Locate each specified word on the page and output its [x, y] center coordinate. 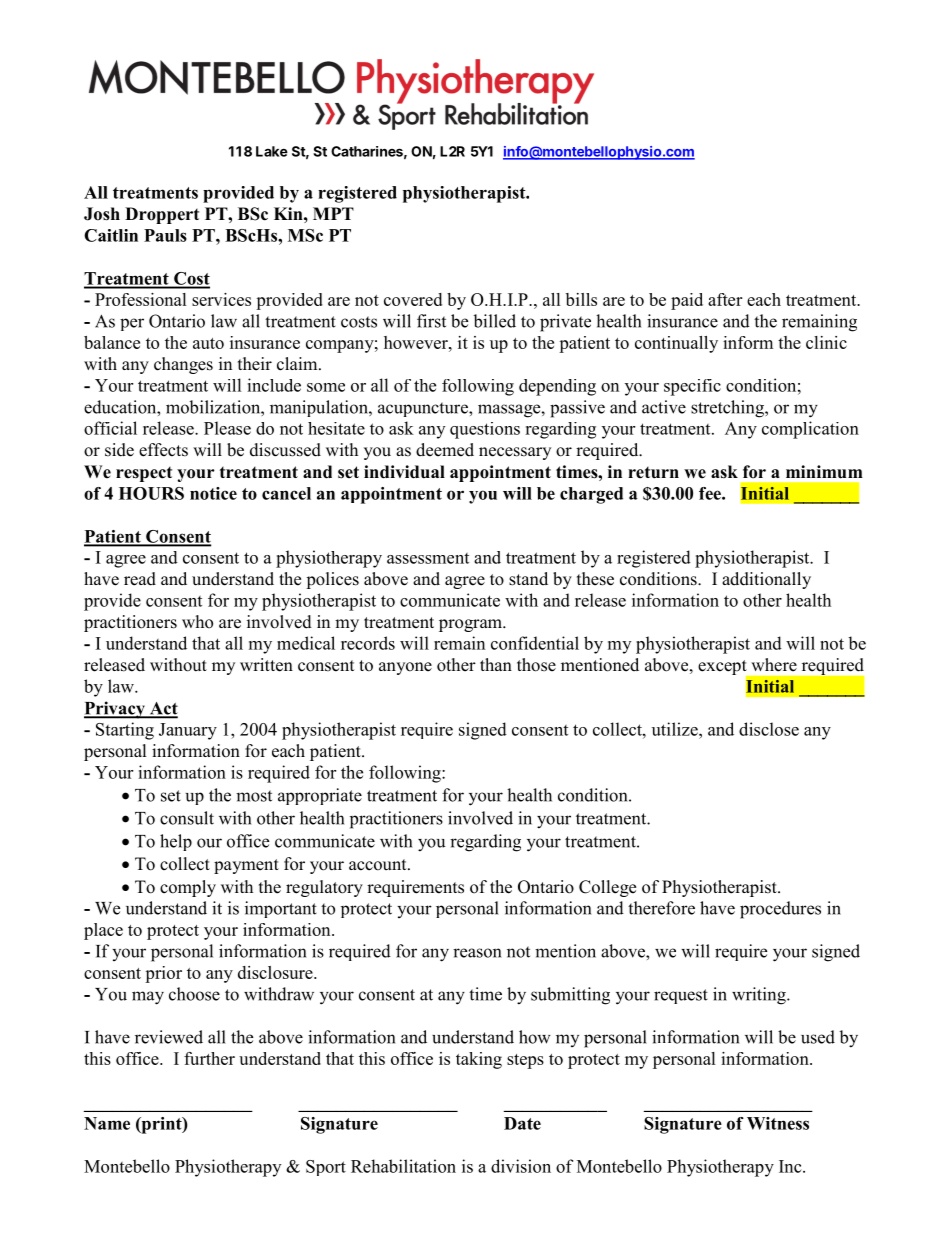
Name [107, 1123]
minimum [824, 472]
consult [187, 818]
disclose [769, 729]
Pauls [165, 235]
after [725, 299]
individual [404, 472]
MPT [333, 213]
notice [213, 493]
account [379, 865]
